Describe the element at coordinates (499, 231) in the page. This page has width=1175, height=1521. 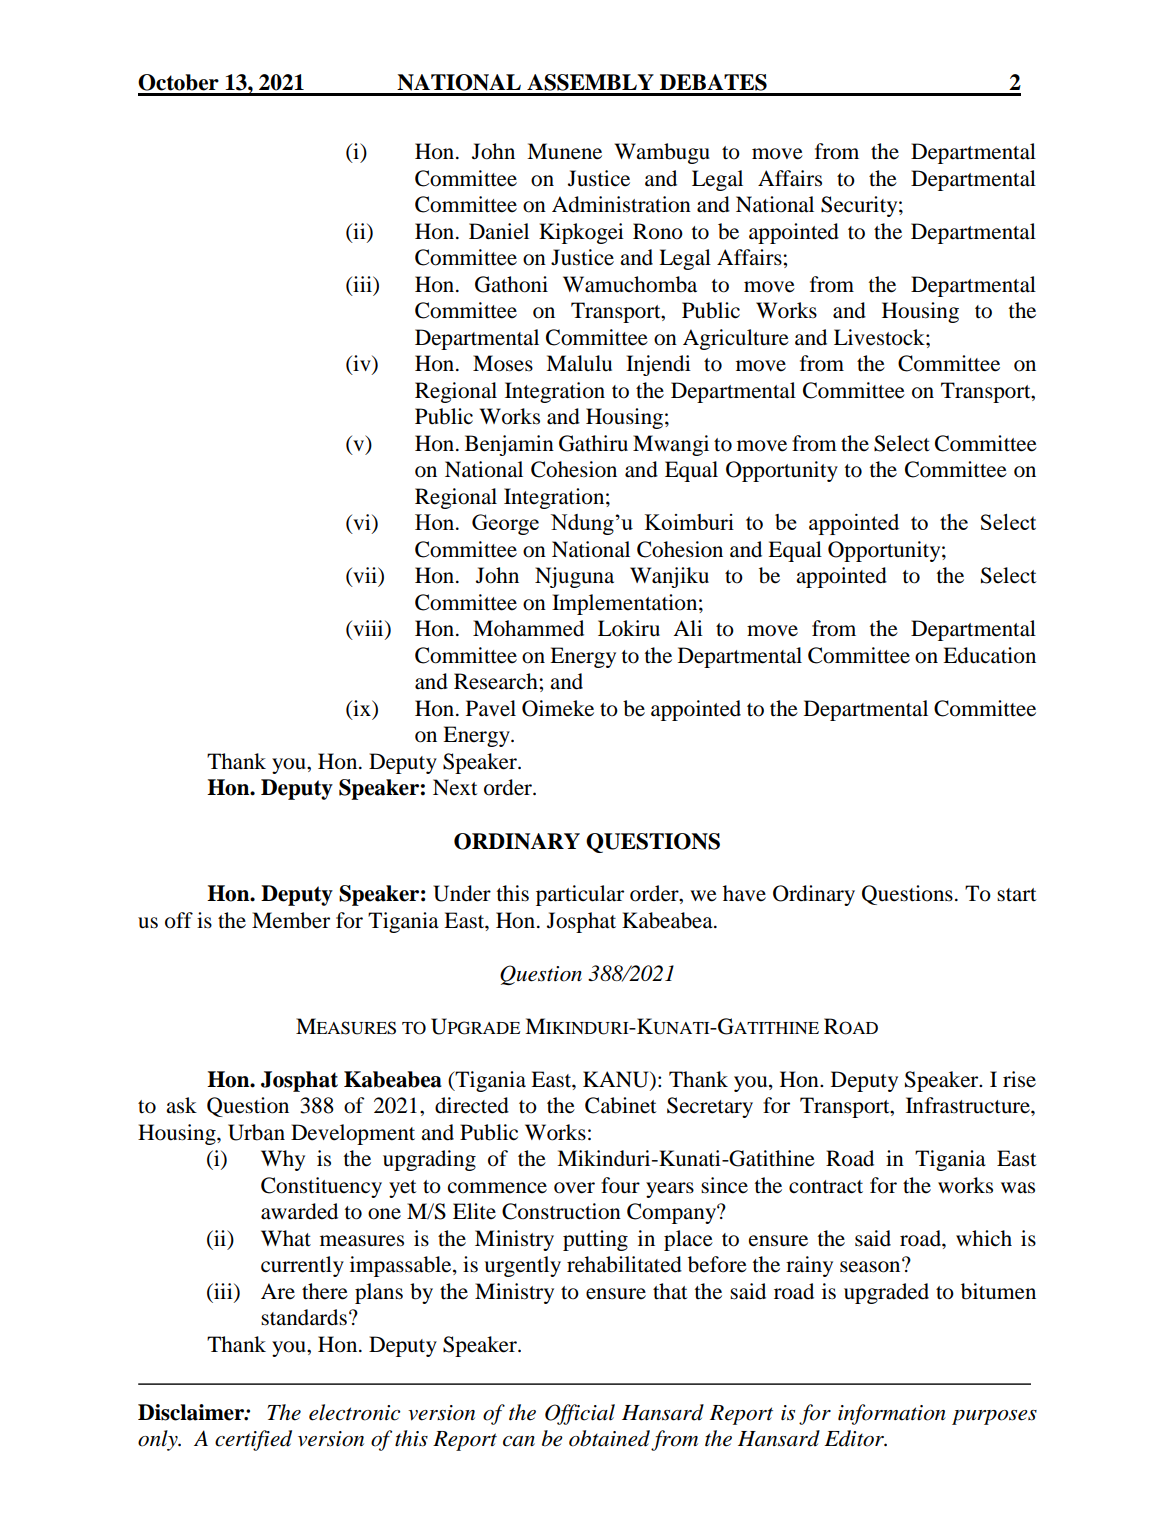
I see `Daniel` at that location.
